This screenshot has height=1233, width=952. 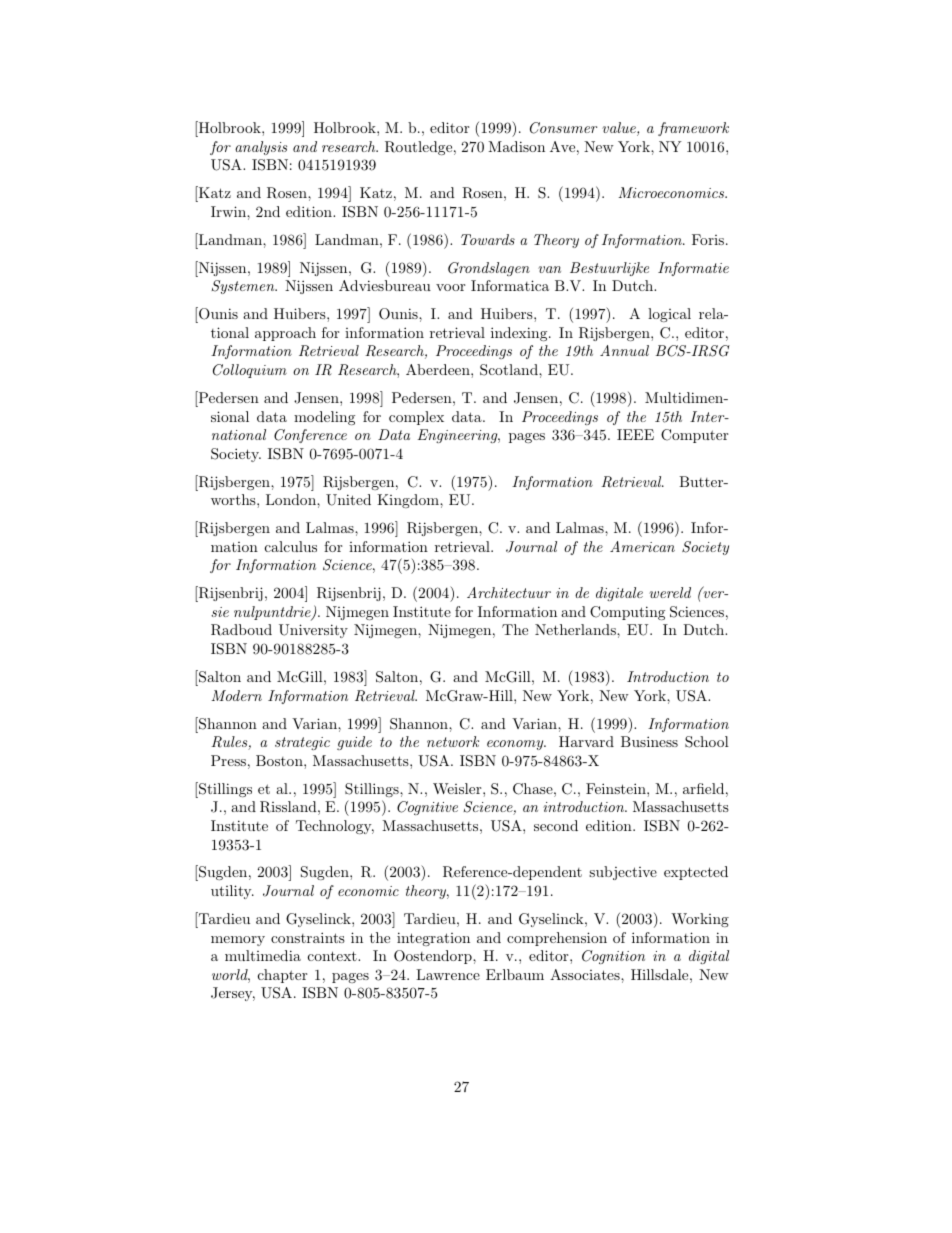 What do you see at coordinates (448, 974) in the screenshot?
I see `Lawrence` at bounding box center [448, 974].
